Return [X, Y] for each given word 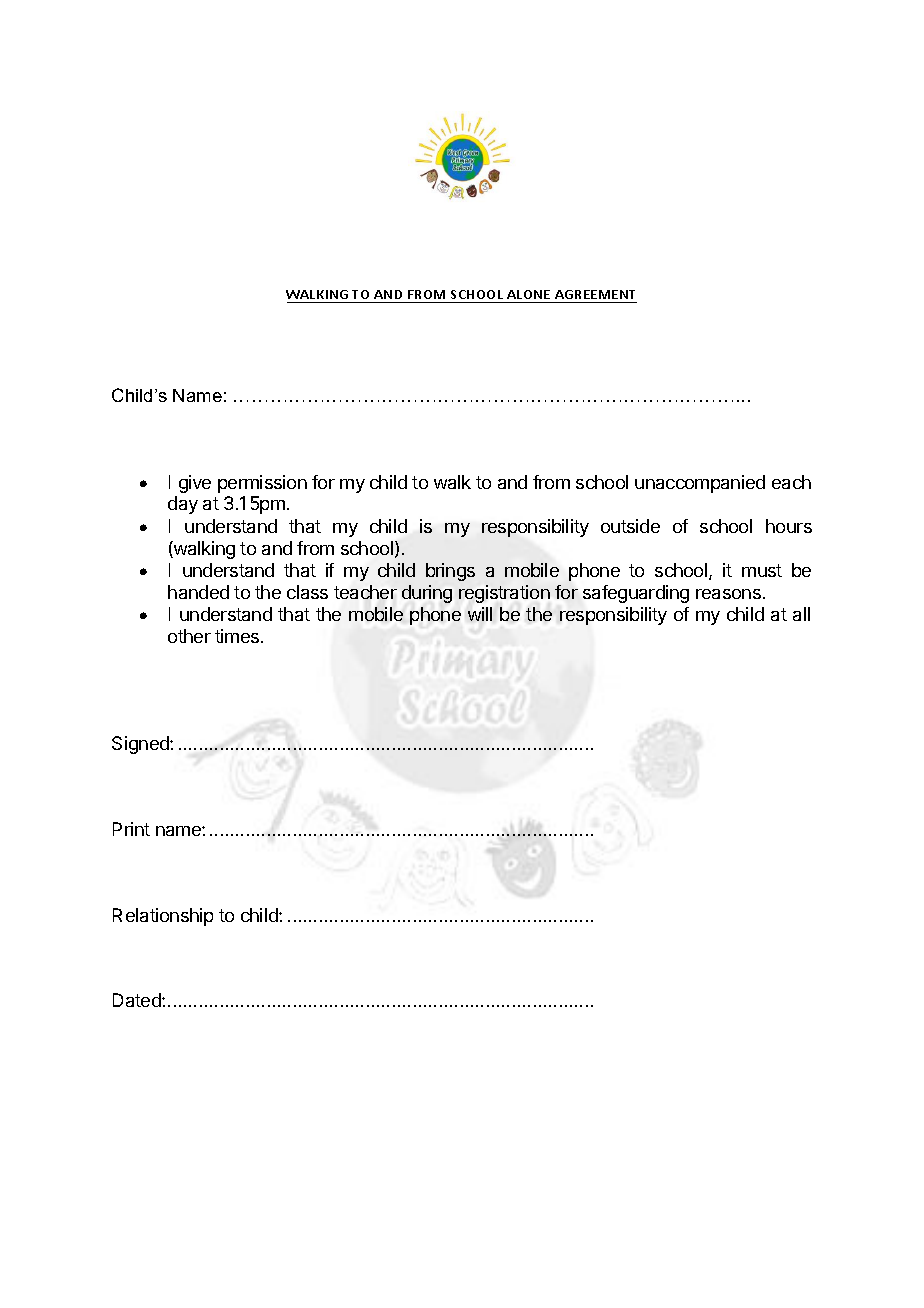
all [801, 614]
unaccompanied [700, 484]
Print [131, 829]
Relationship [163, 917]
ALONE [529, 296]
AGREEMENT [595, 296]
